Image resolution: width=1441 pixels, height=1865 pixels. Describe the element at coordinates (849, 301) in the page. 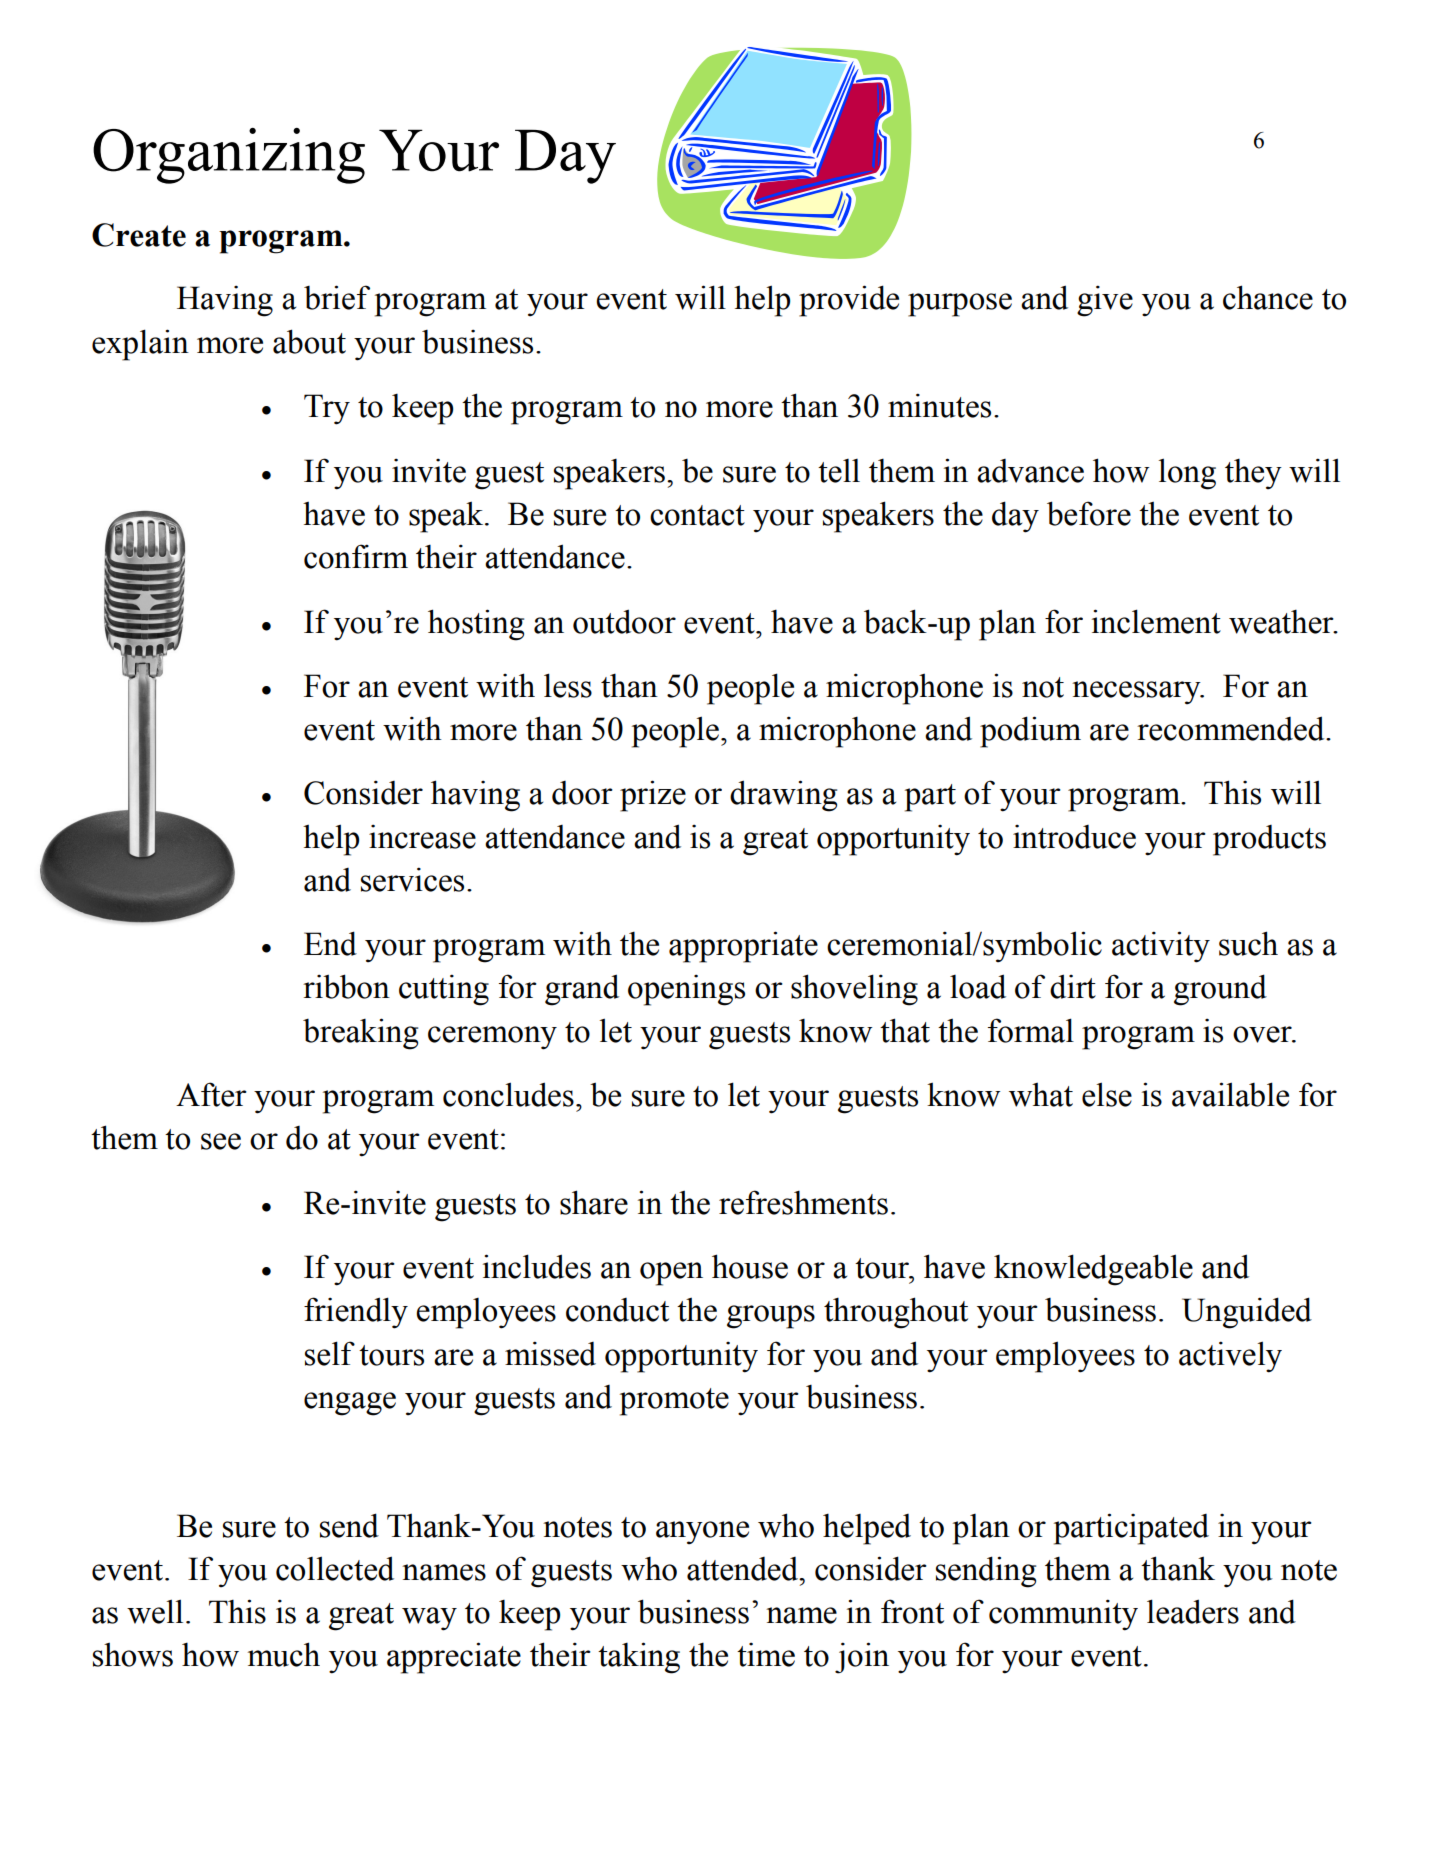

I see `provide` at that location.
